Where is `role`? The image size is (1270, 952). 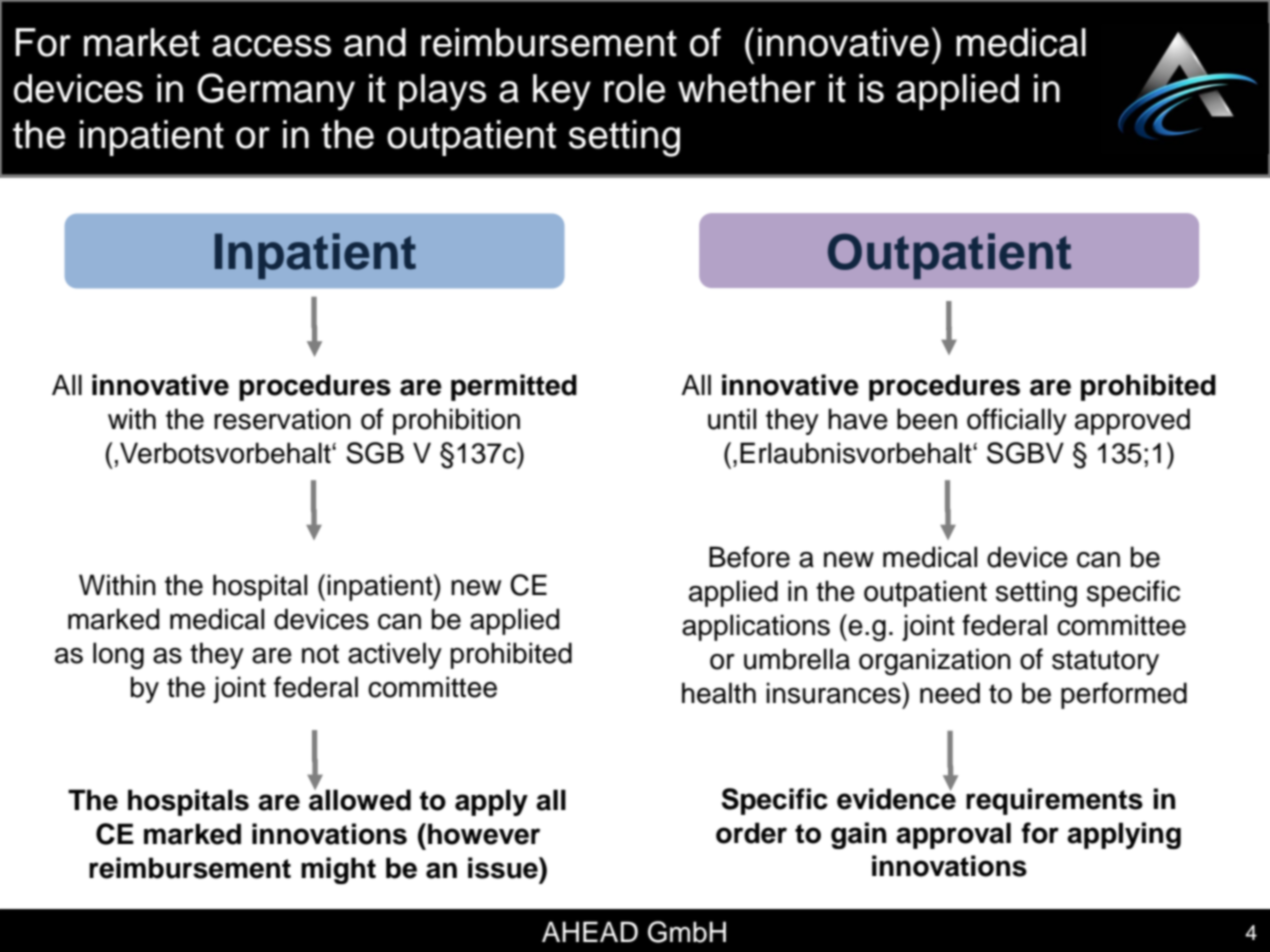 role is located at coordinates (634, 88).
